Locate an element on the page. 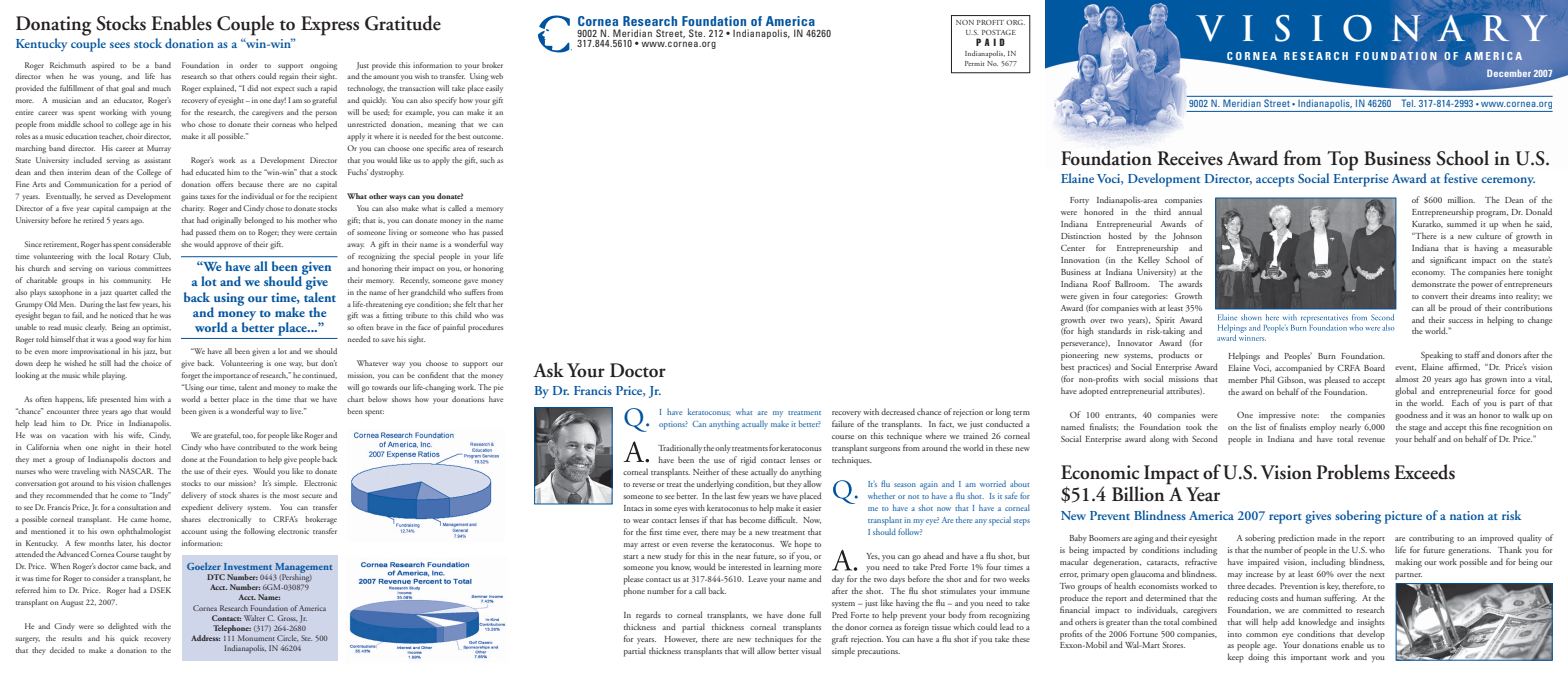 Image resolution: width=1568 pixels, height=676 pixels. summed is located at coordinates (1462, 223).
